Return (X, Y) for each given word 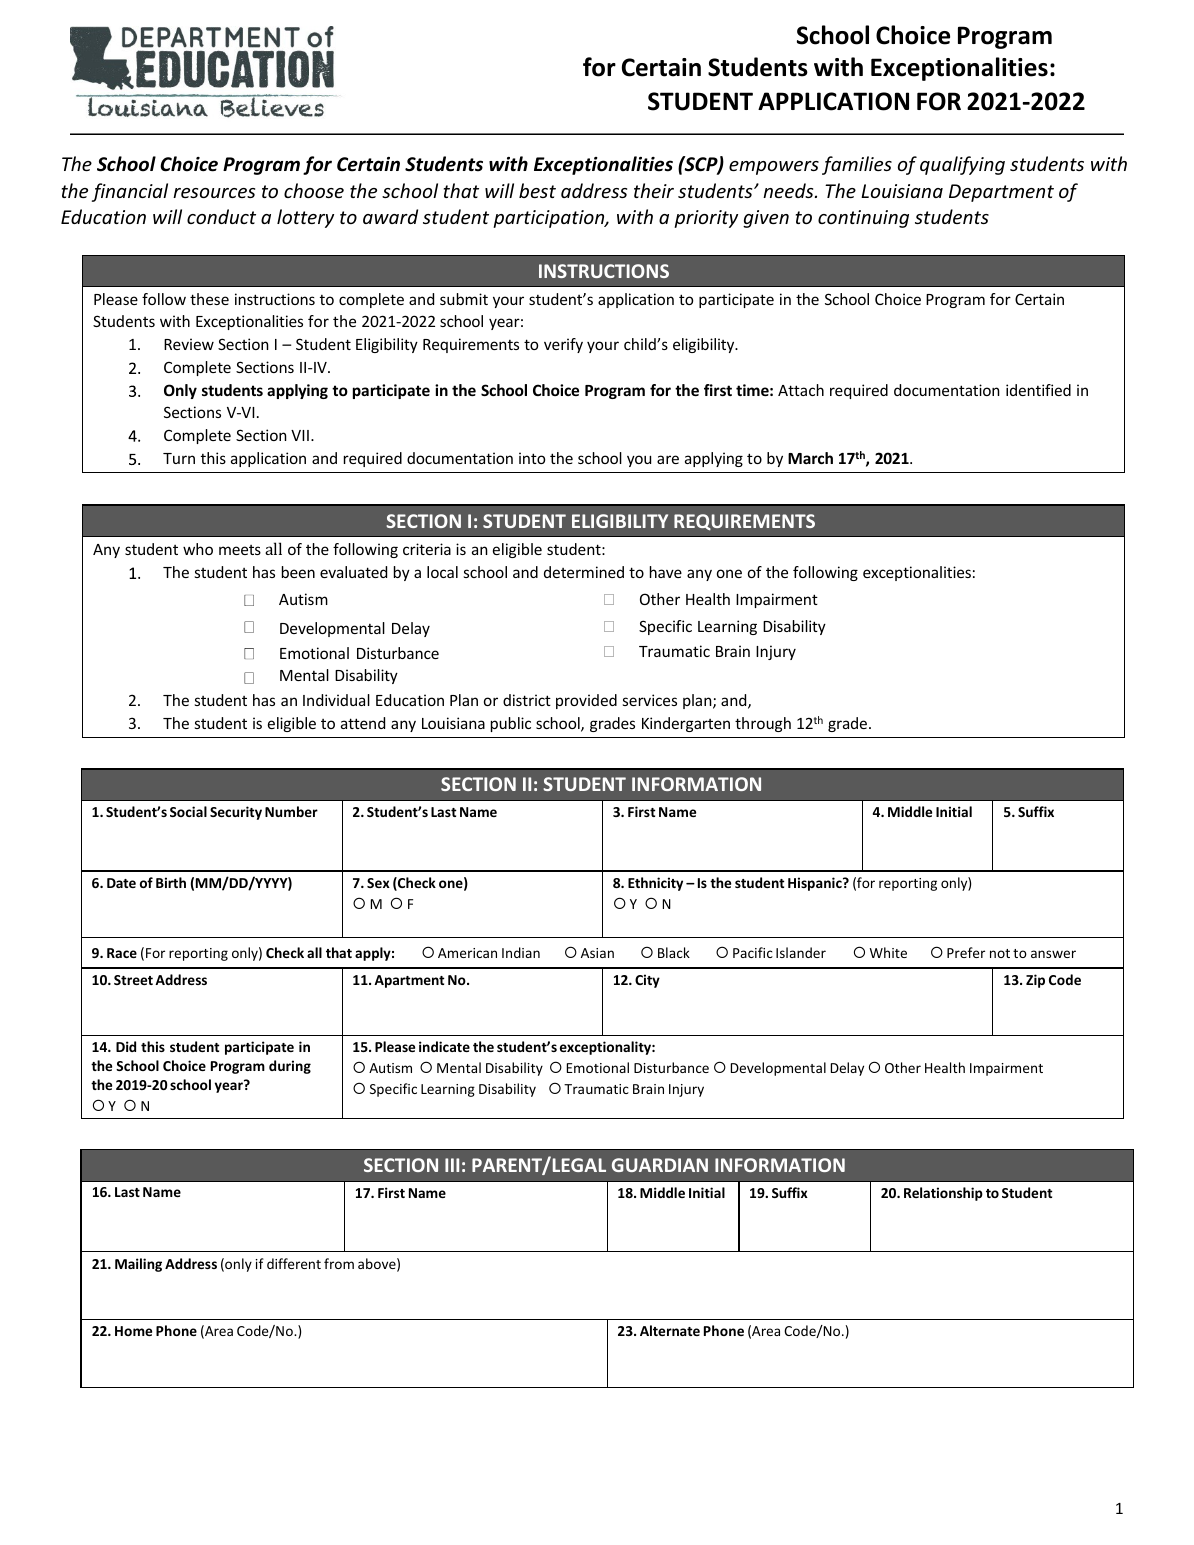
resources (214, 193)
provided (586, 701)
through (763, 724)
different (294, 1263)
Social (188, 811)
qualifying (962, 165)
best (537, 190)
